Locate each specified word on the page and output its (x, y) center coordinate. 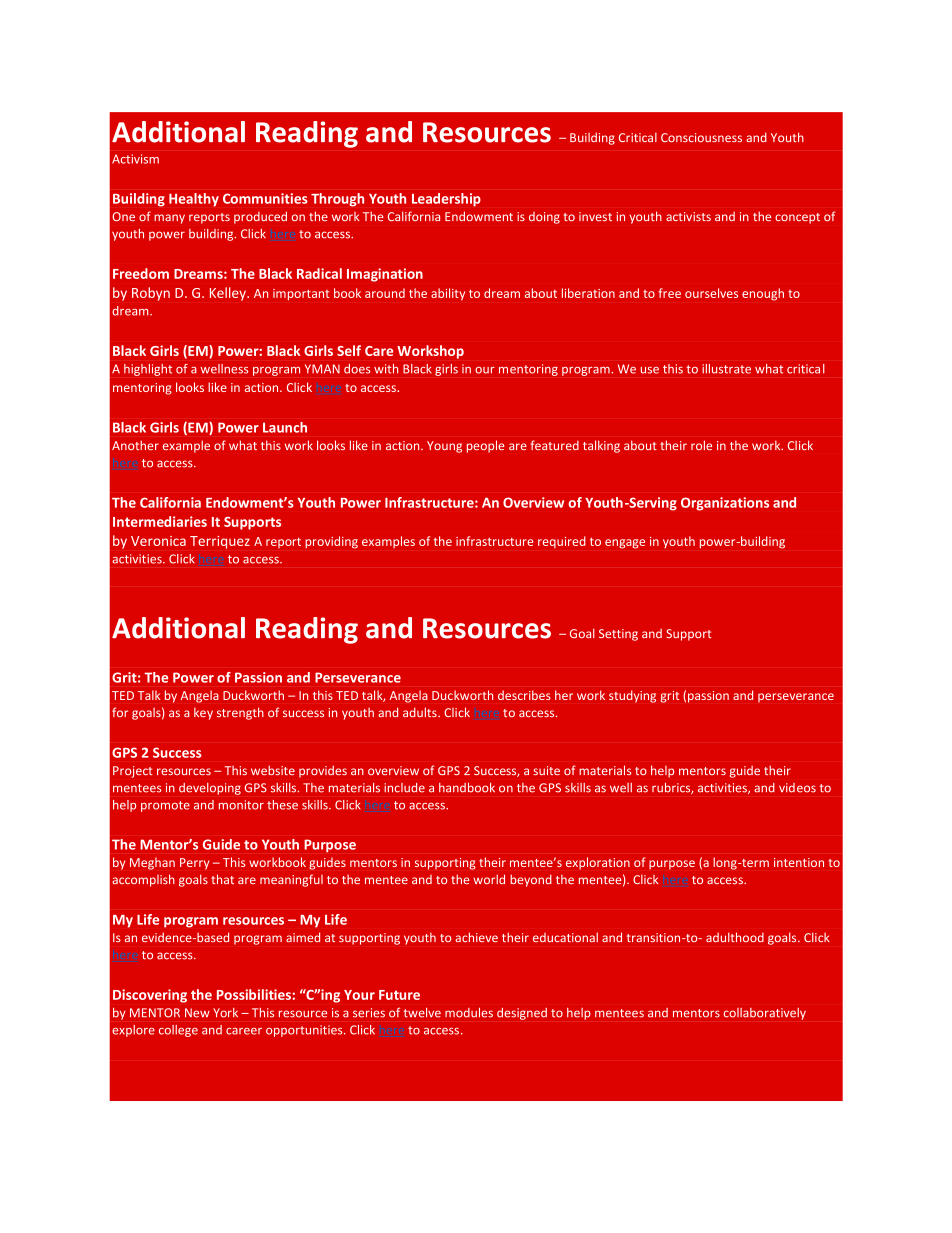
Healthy (194, 200)
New (197, 1013)
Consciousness (701, 137)
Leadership (446, 200)
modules (469, 1013)
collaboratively (765, 1014)
